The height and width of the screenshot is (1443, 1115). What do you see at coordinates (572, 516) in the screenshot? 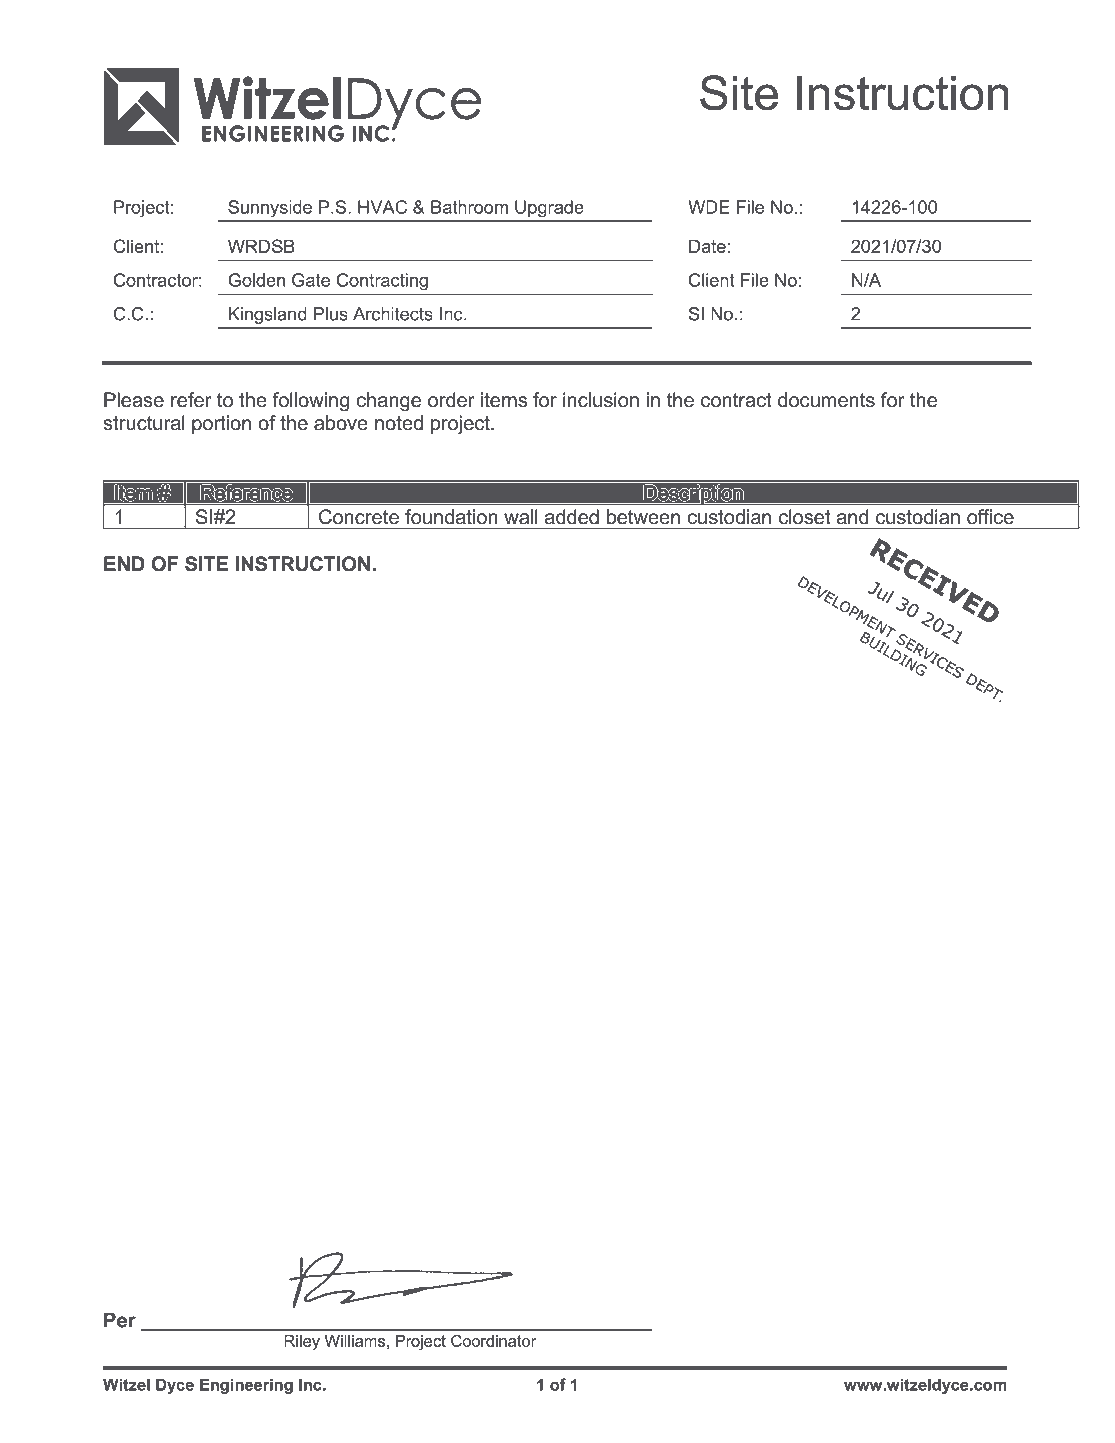
I see `added` at bounding box center [572, 516].
